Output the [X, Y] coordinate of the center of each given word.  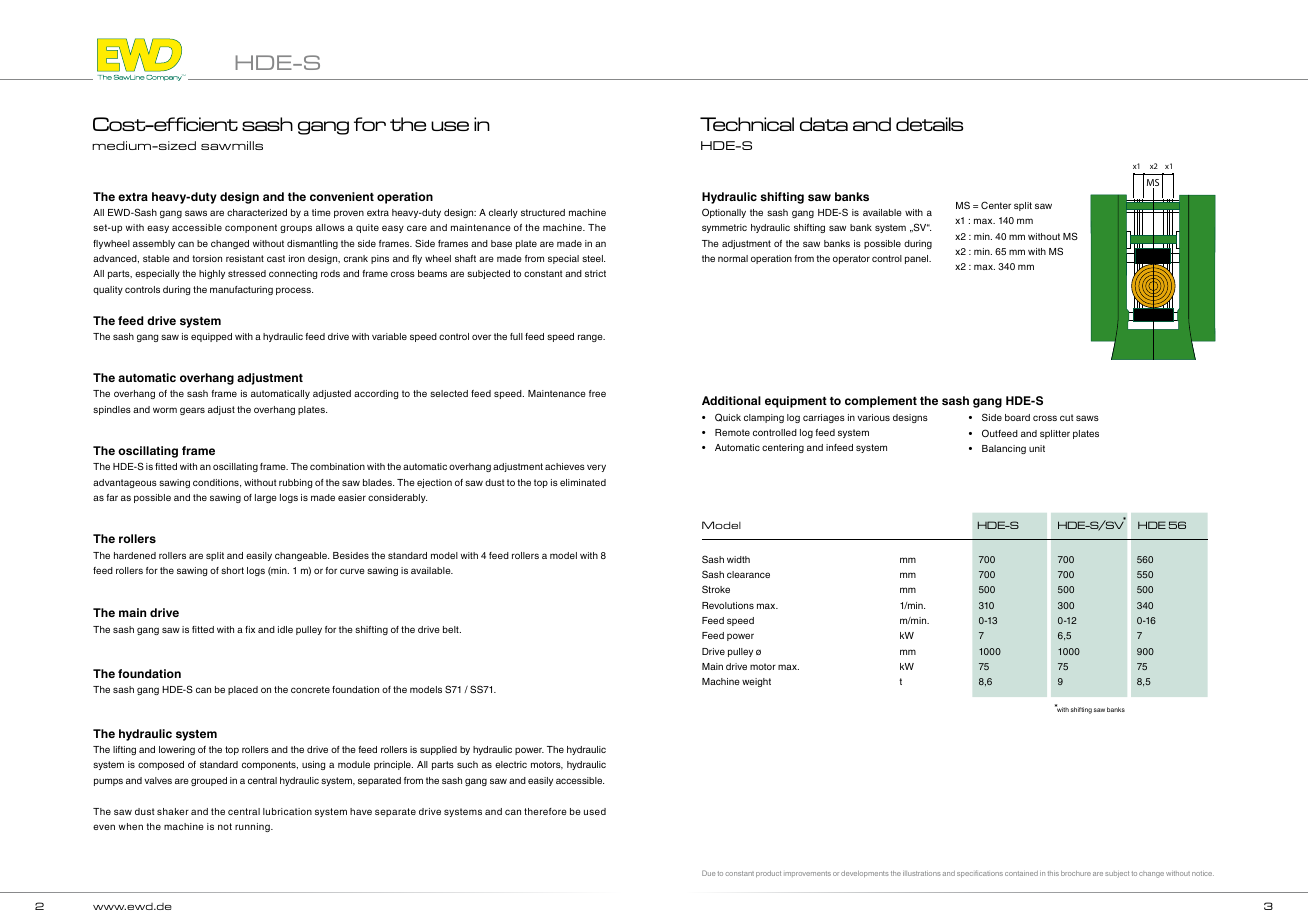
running [253, 827]
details [929, 124]
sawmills [232, 145]
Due [708, 873]
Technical [747, 124]
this [1053, 873]
